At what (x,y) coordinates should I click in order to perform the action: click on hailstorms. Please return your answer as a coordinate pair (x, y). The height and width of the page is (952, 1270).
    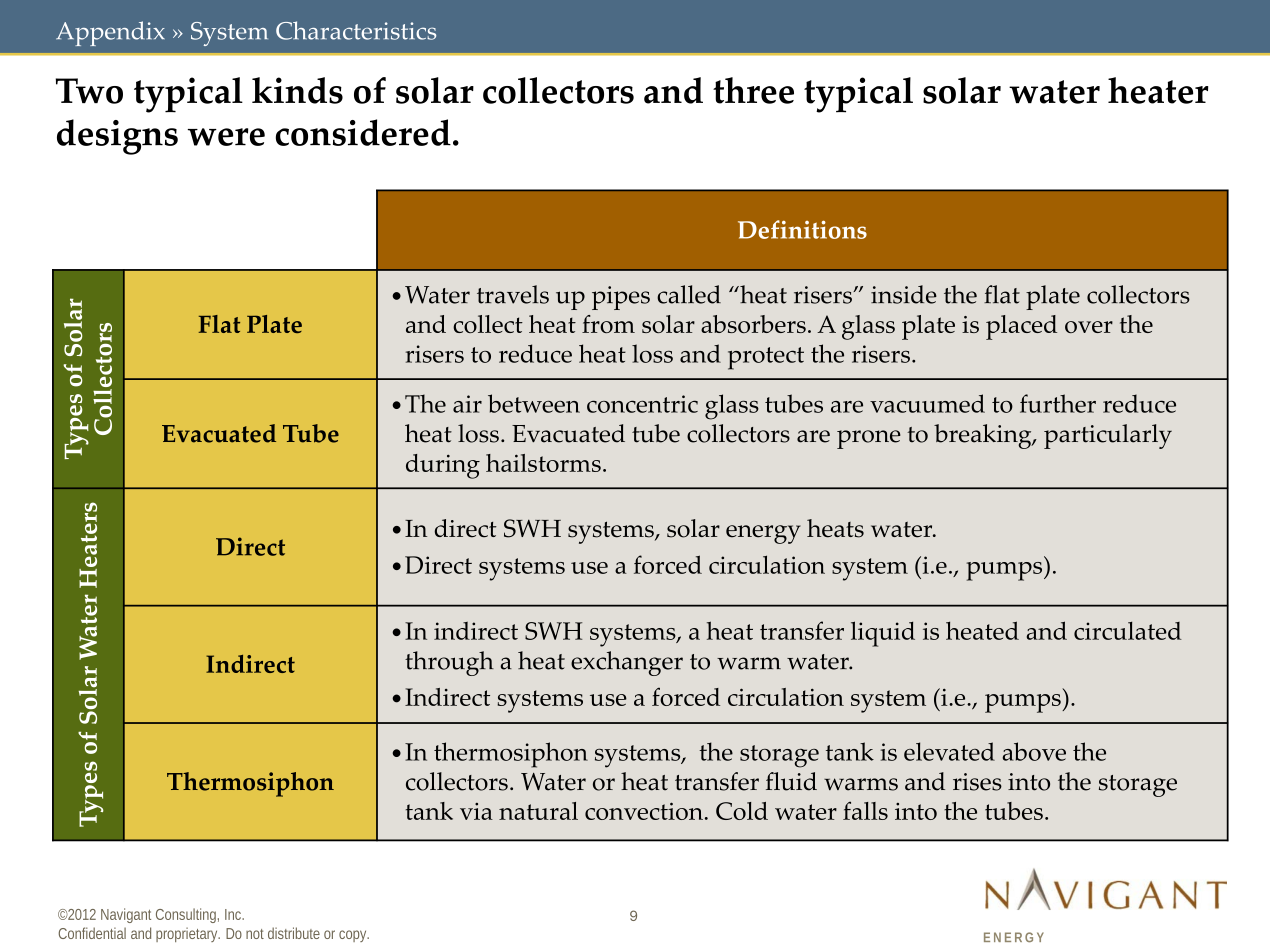
    Looking at the image, I should click on (543, 463).
